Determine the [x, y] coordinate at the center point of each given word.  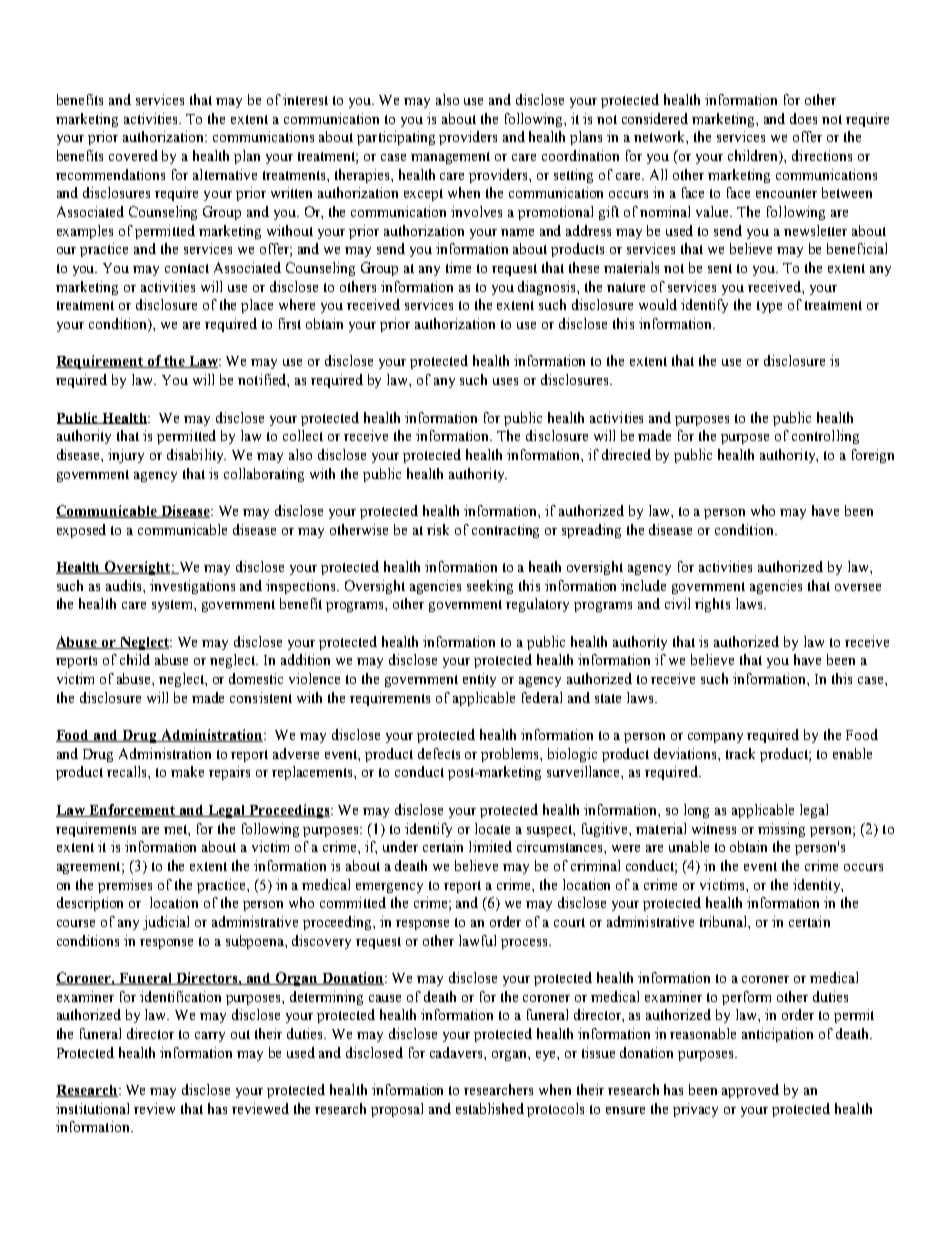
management [450, 158]
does [803, 118]
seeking [490, 587]
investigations [192, 587]
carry [210, 1037]
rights [712, 605]
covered [133, 155]
